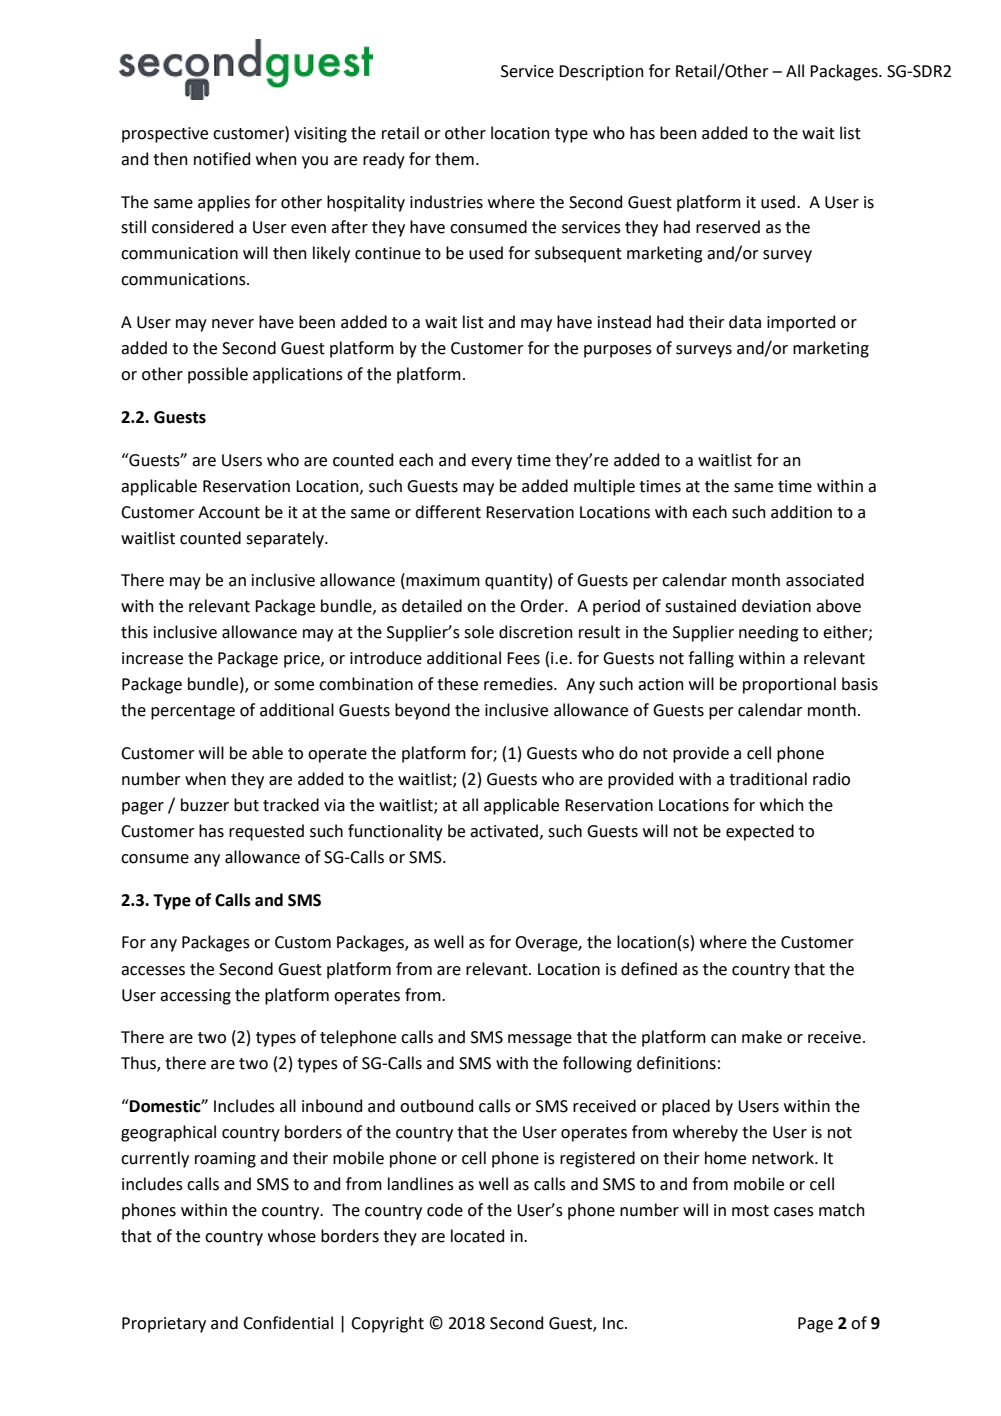 This screenshot has width=1001, height=1416. What do you see at coordinates (164, 1325) in the screenshot?
I see `Proprietary` at bounding box center [164, 1325].
